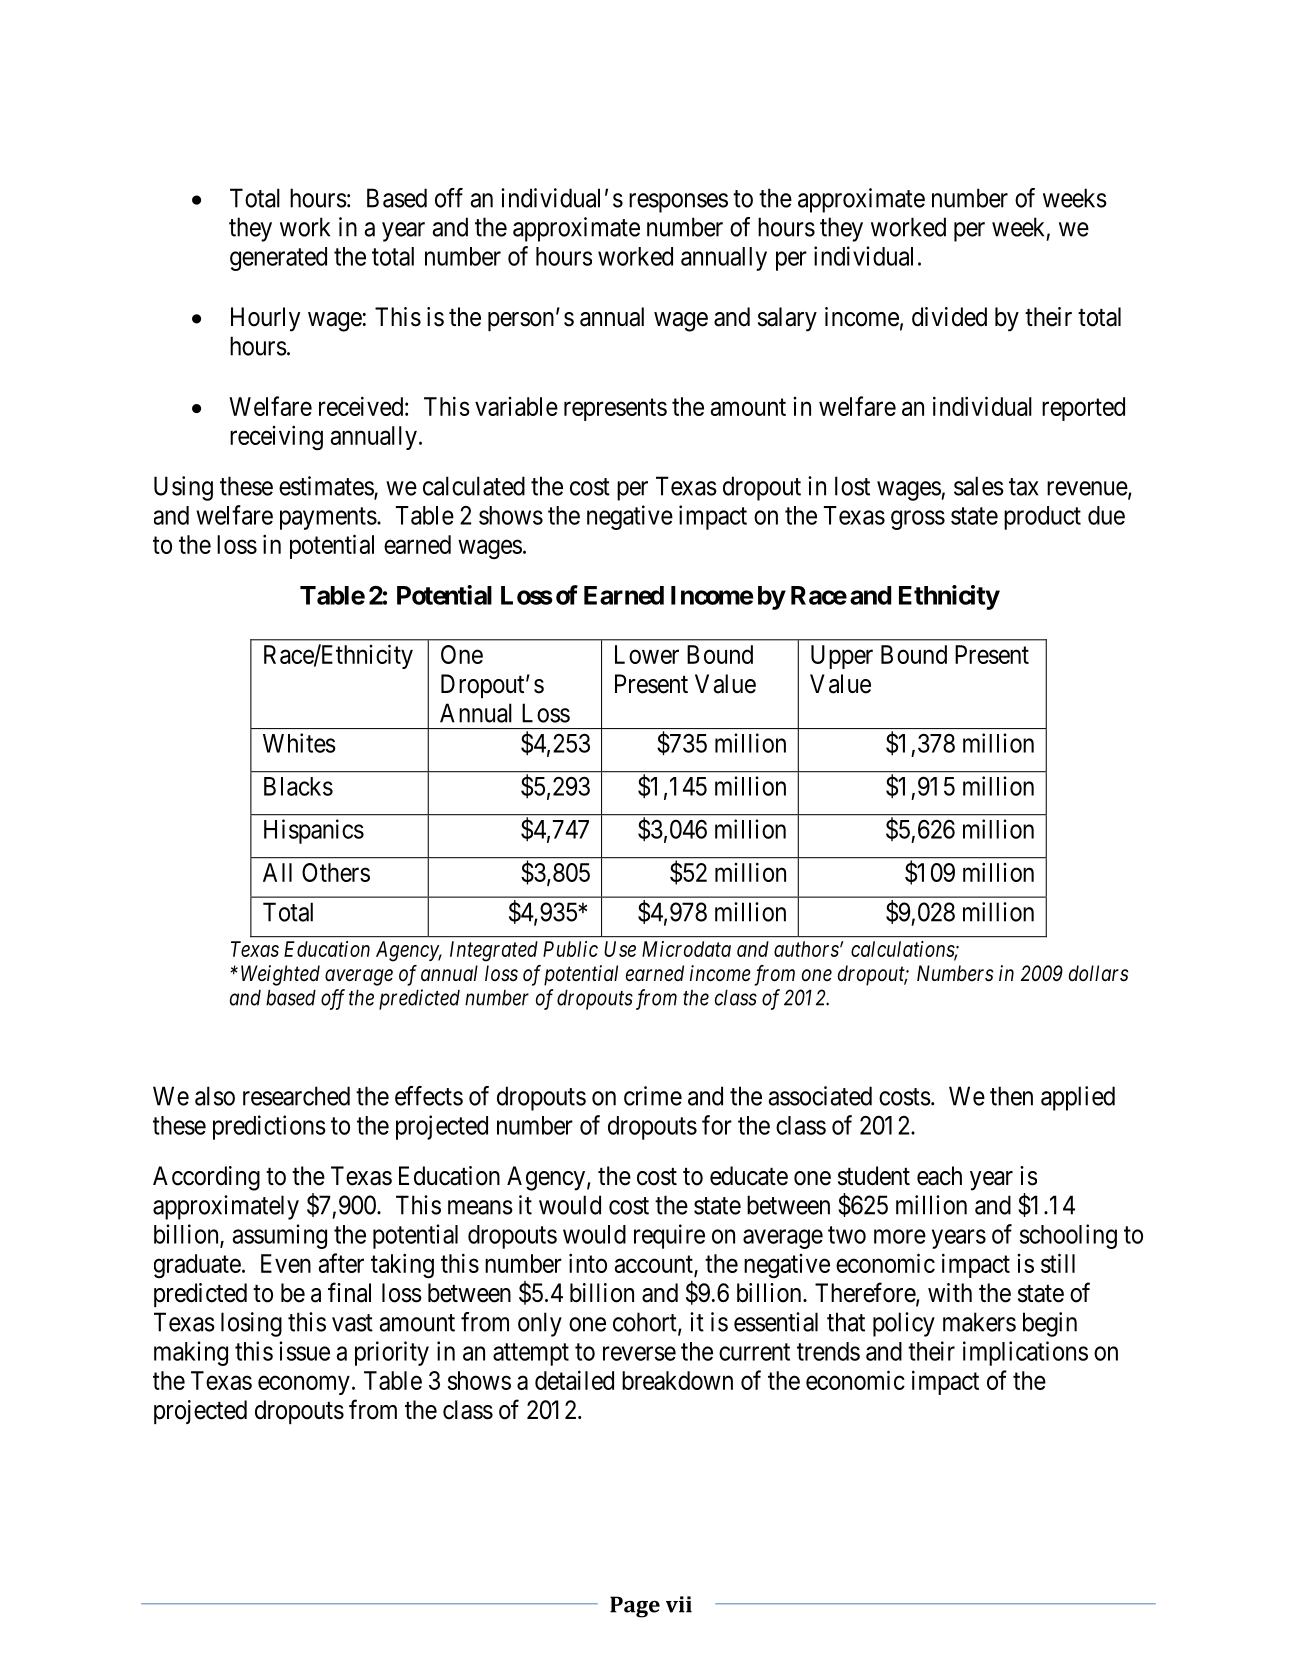 This document has width=1297, height=1679. What do you see at coordinates (251, 1324) in the document?
I see `losing` at bounding box center [251, 1324].
